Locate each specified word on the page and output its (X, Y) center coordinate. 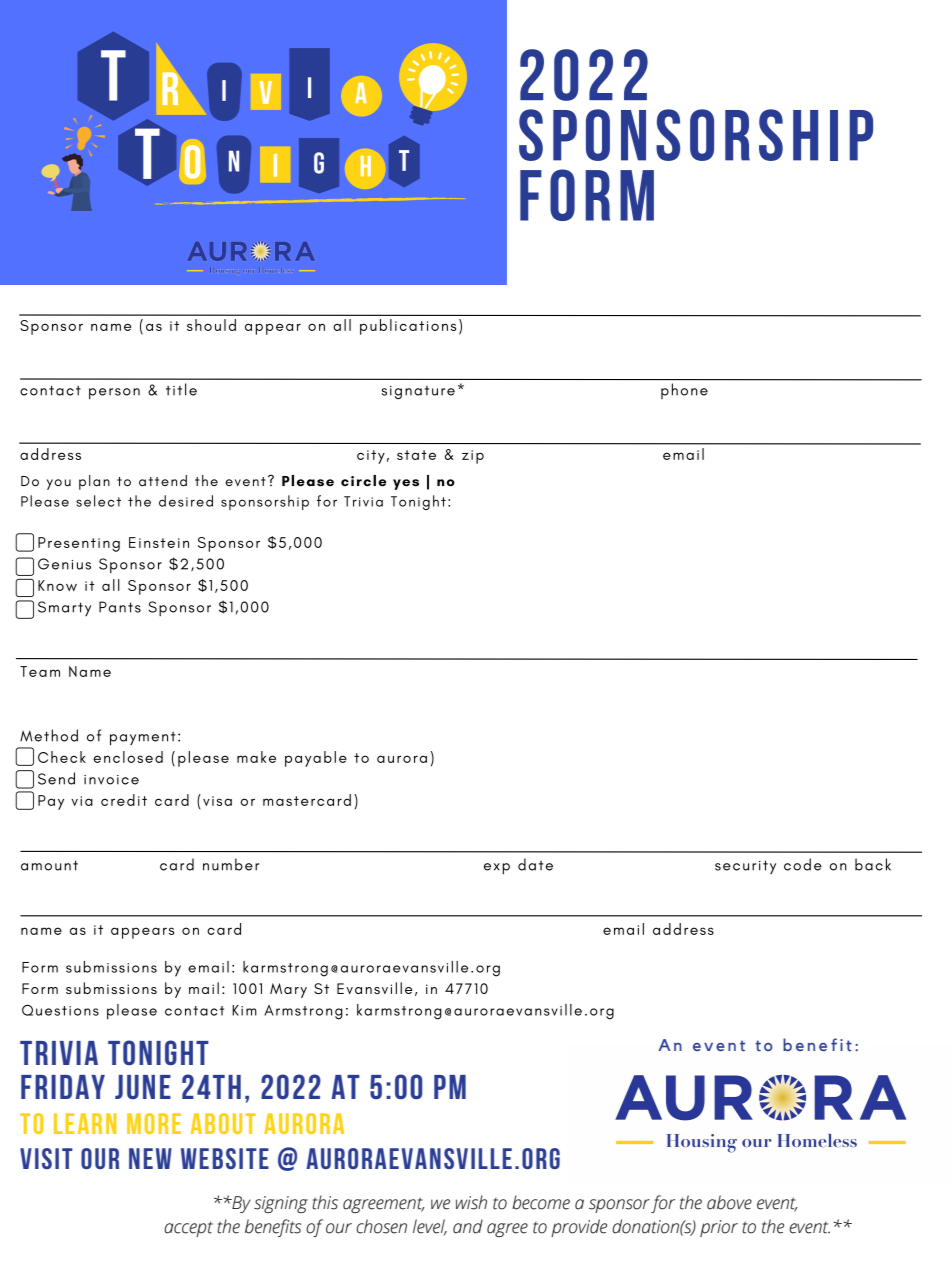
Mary (288, 990)
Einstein (159, 542)
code (803, 864)
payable (316, 759)
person (114, 393)
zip (473, 457)
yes (406, 484)
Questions (60, 1010)
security (745, 867)
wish (471, 1202)
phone (684, 391)
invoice (111, 780)
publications (408, 327)
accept (188, 1229)
